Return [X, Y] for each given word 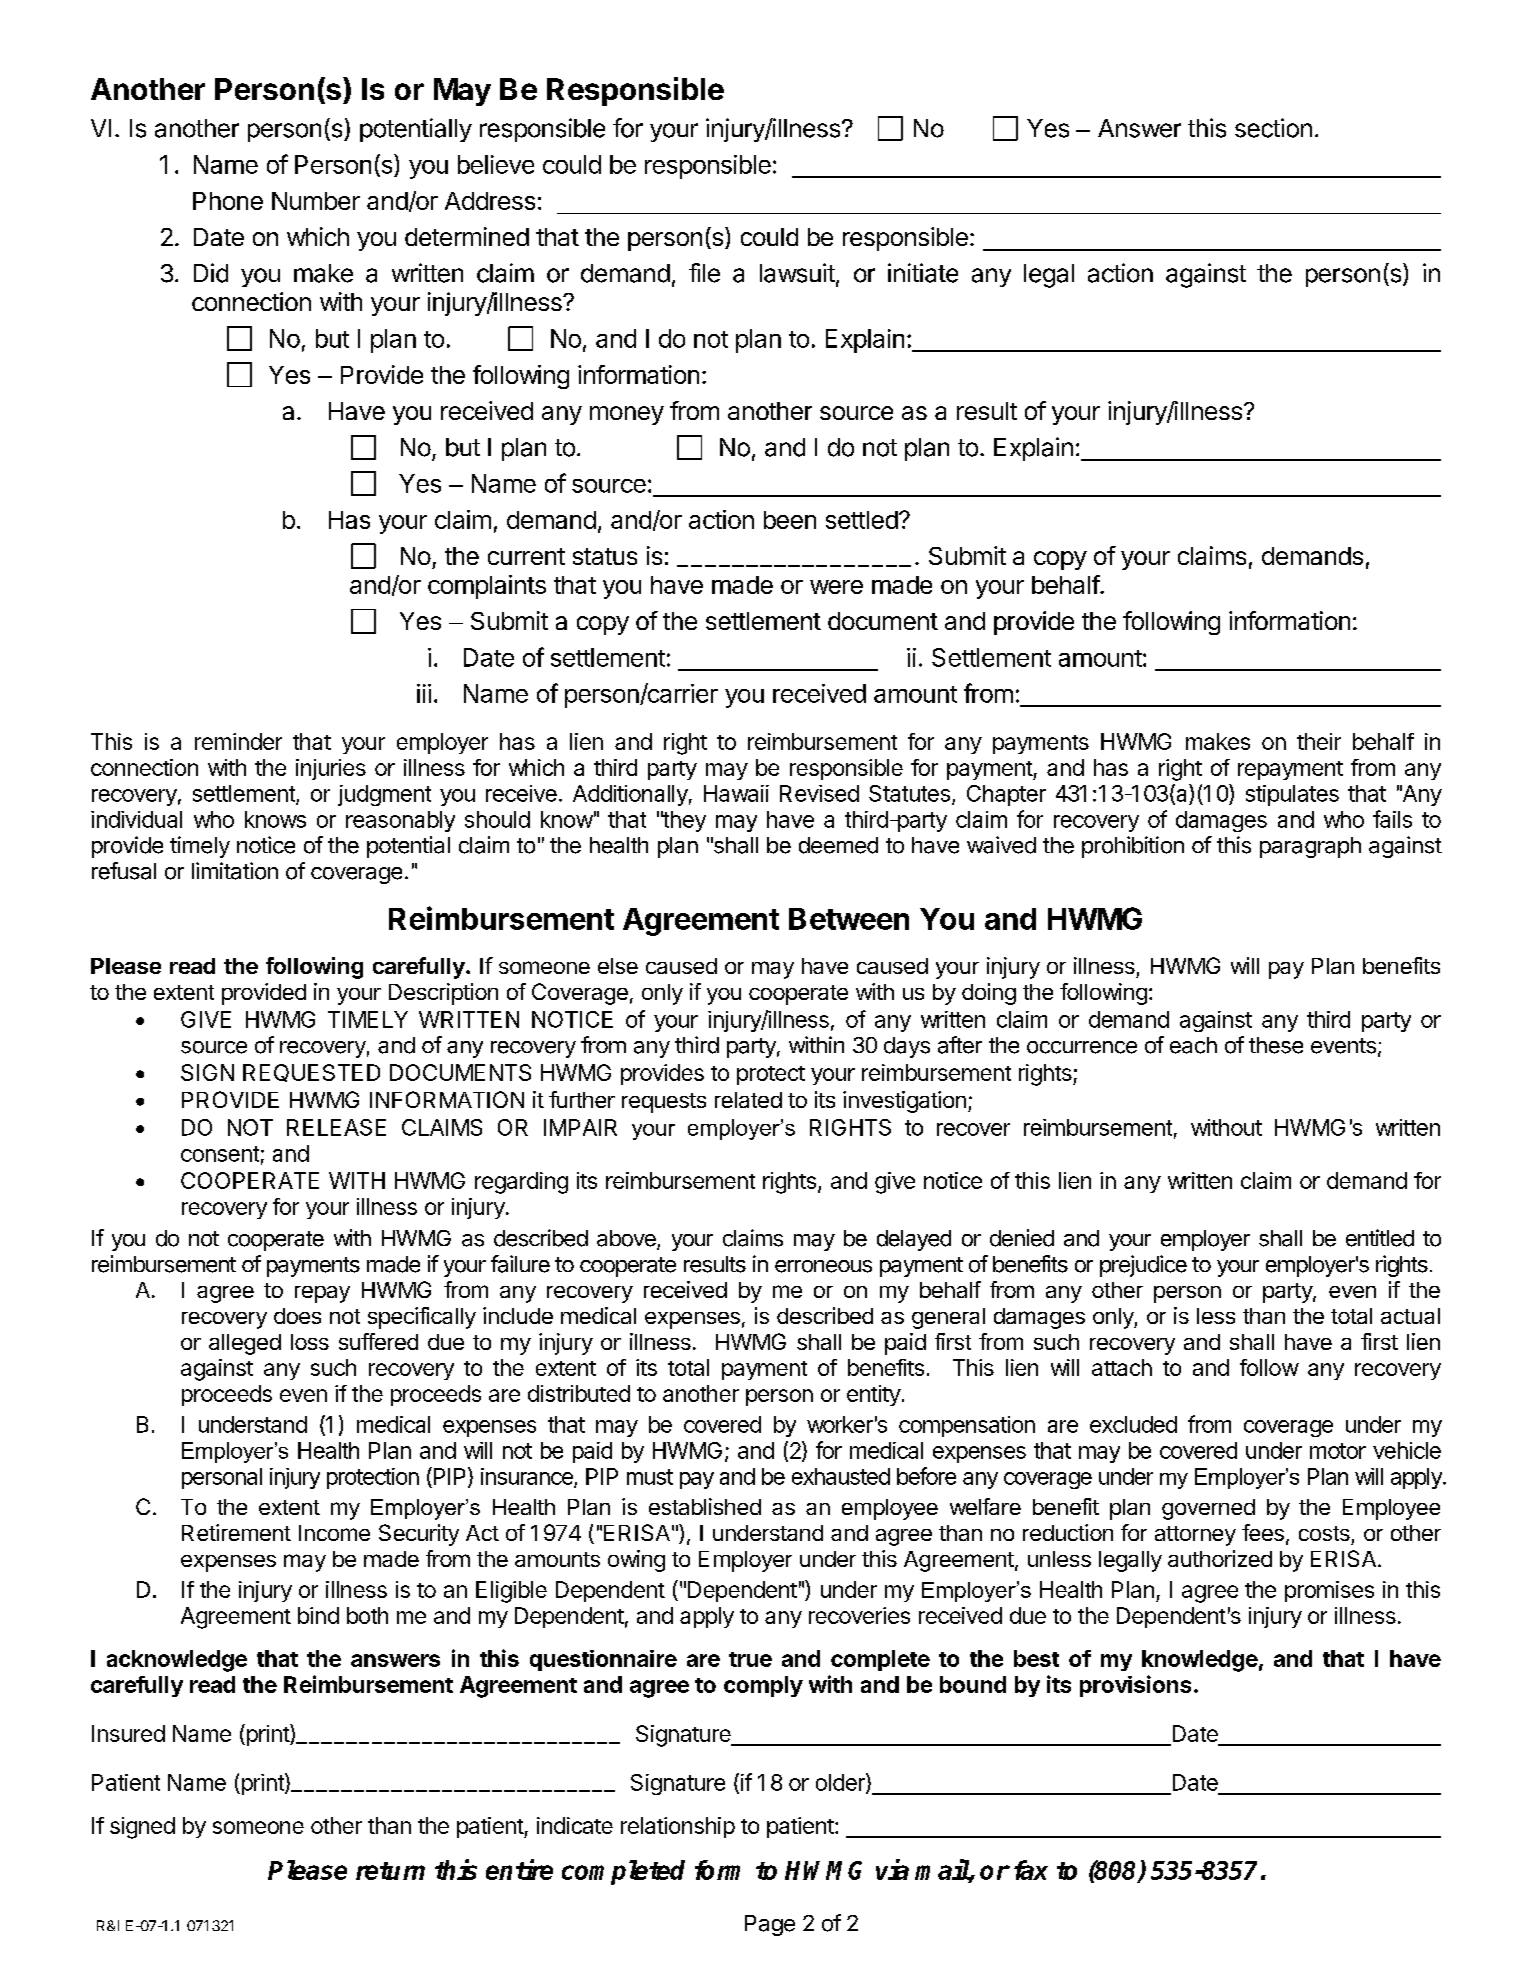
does [297, 1316]
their [1319, 741]
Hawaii [736, 793]
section [1273, 128]
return [390, 1871]
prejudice [1143, 1266]
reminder [238, 741]
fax [1031, 1870]
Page [770, 1925]
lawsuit [797, 273]
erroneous [823, 1266]
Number [316, 201]
